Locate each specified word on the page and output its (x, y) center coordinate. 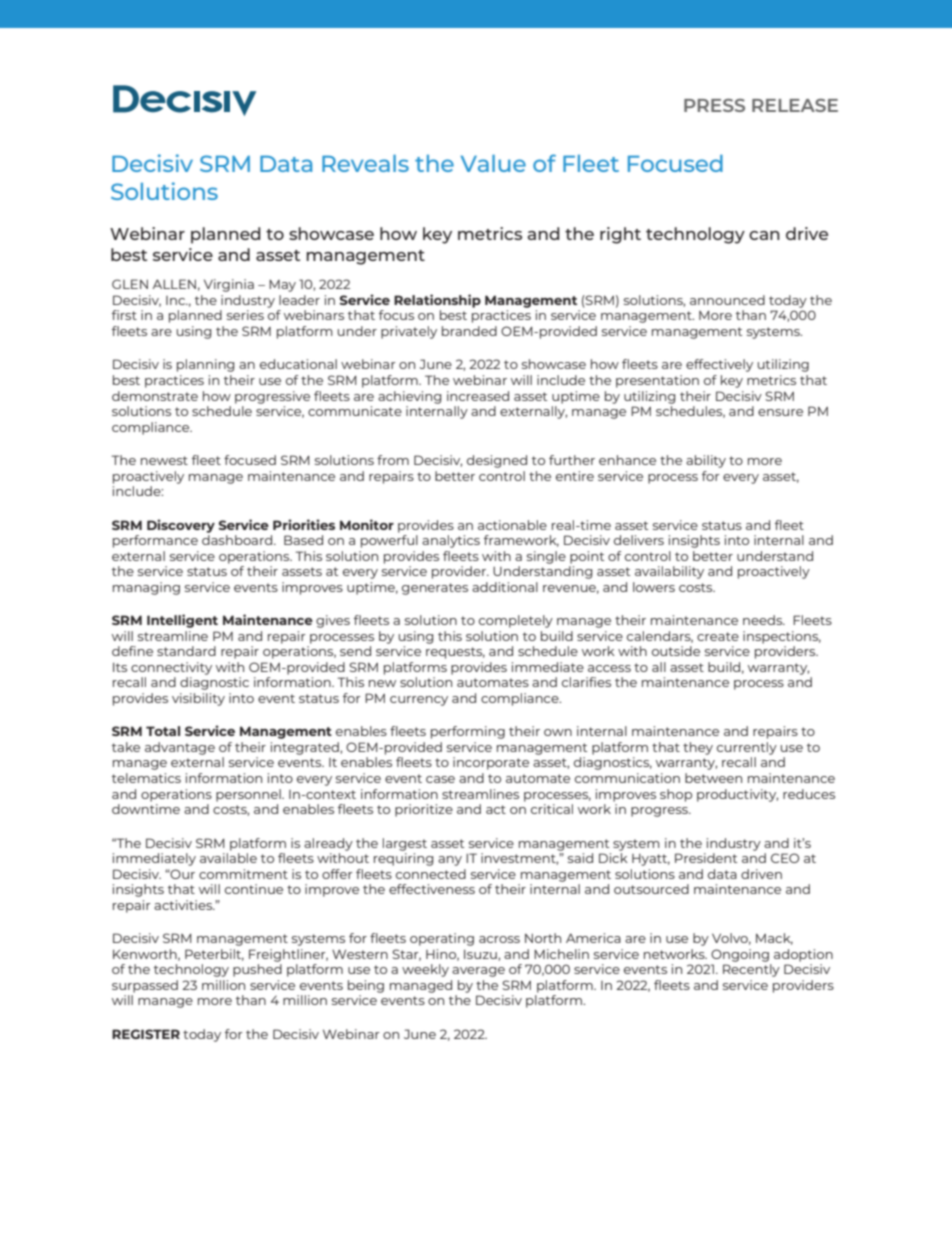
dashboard (238, 540)
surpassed (145, 986)
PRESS (714, 105)
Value (493, 163)
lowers (654, 587)
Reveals (365, 163)
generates (435, 589)
